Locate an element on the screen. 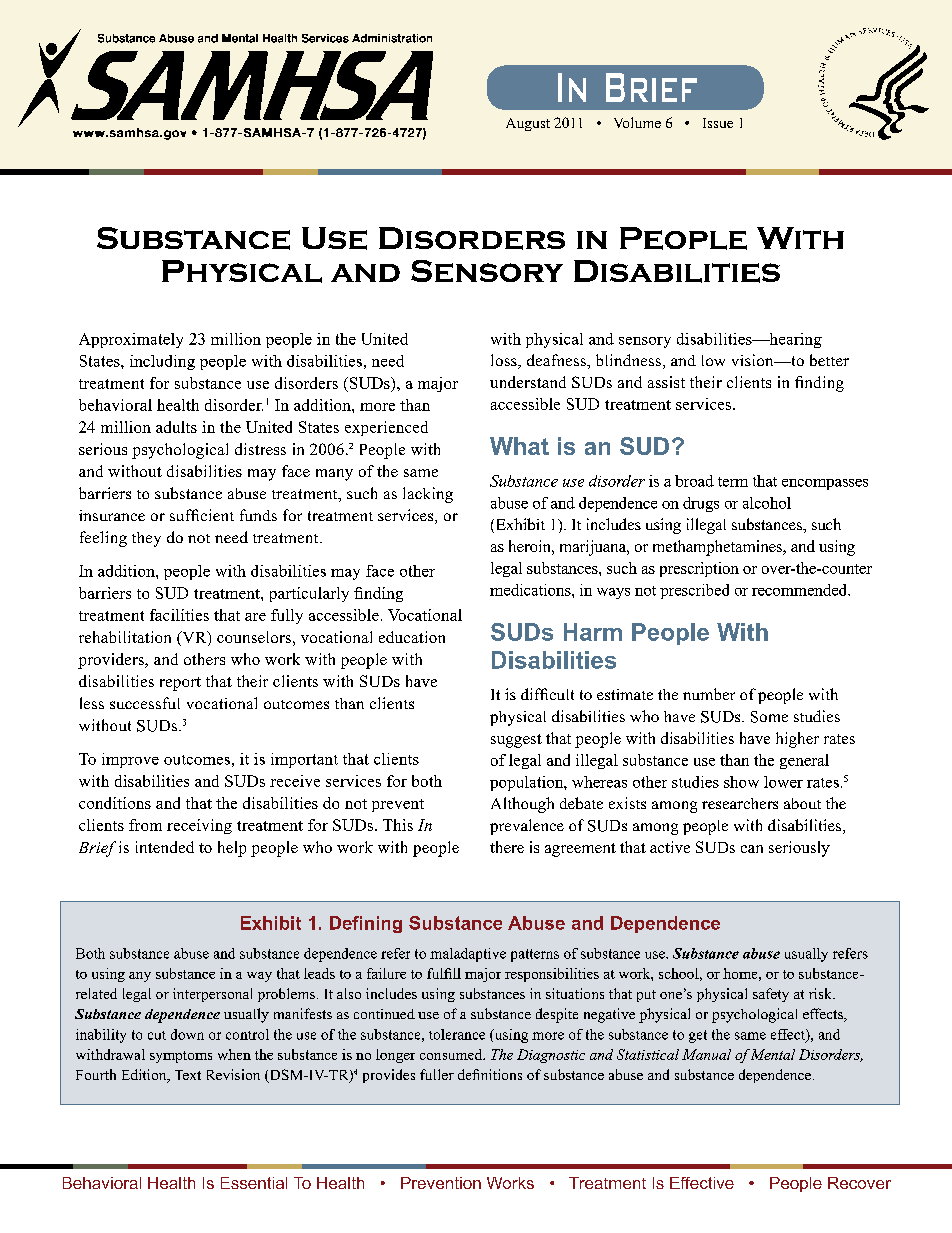  intended is located at coordinates (165, 847).
